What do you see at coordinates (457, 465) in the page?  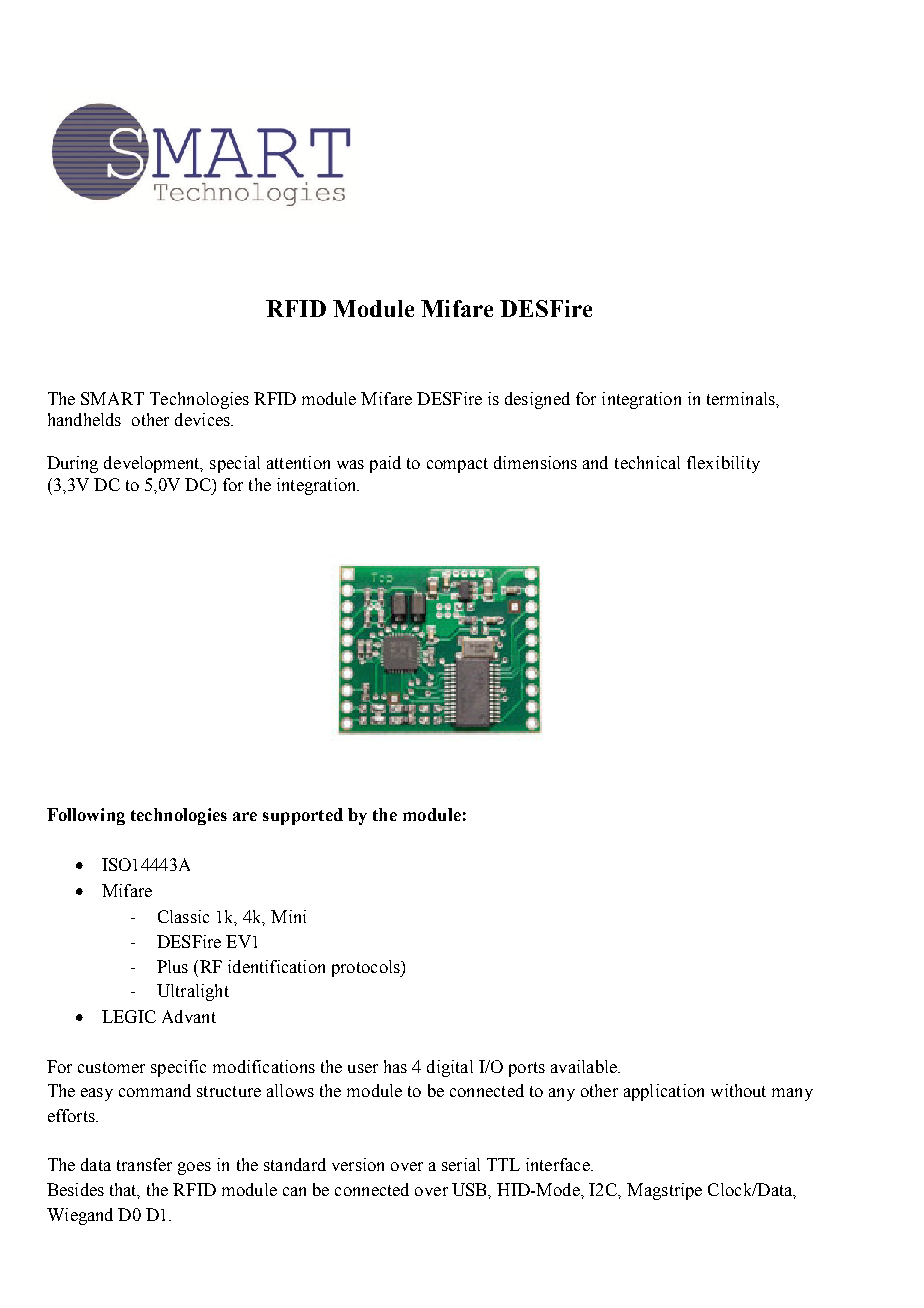 I see `compact` at bounding box center [457, 465].
